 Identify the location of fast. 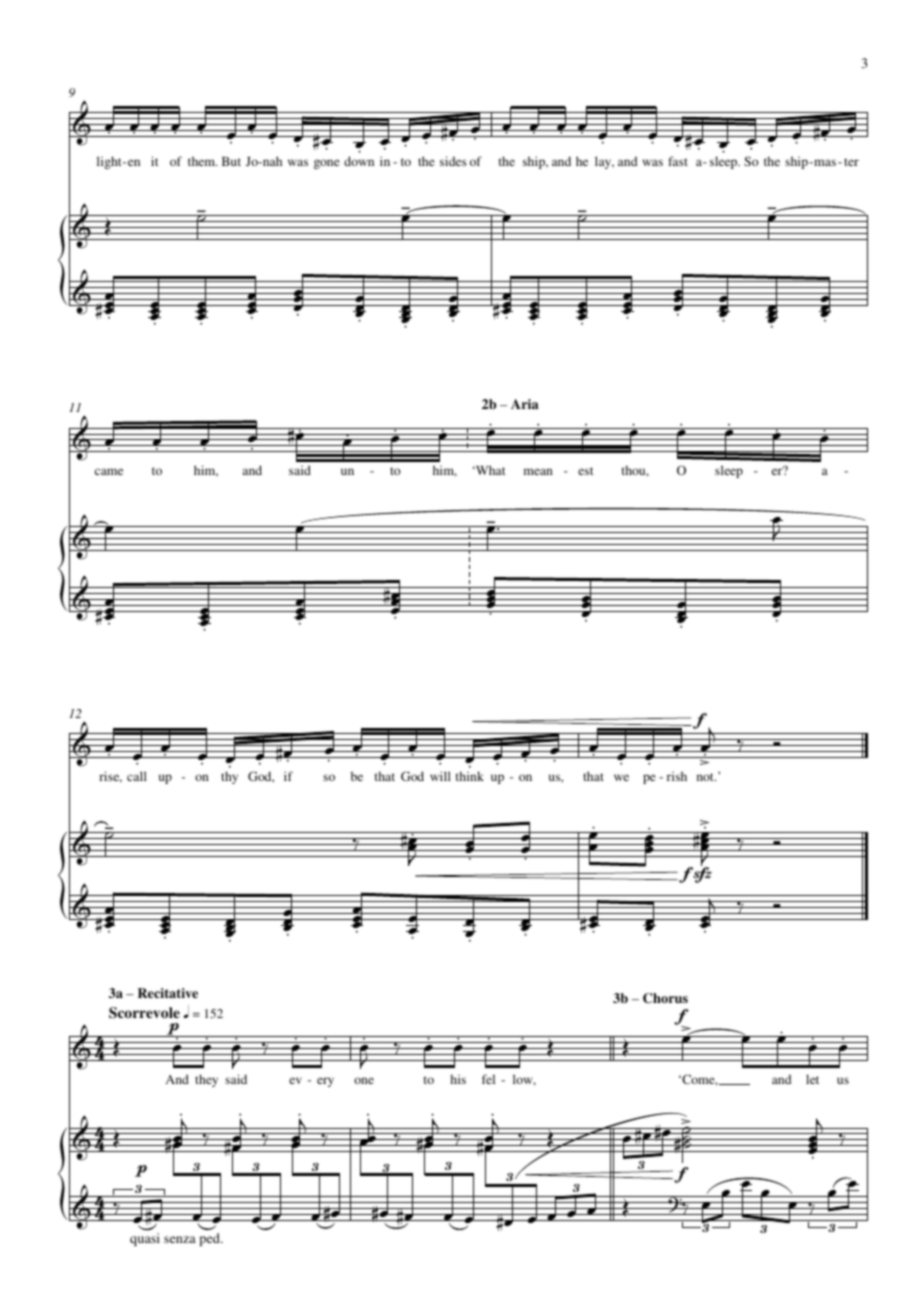
(678, 161).
